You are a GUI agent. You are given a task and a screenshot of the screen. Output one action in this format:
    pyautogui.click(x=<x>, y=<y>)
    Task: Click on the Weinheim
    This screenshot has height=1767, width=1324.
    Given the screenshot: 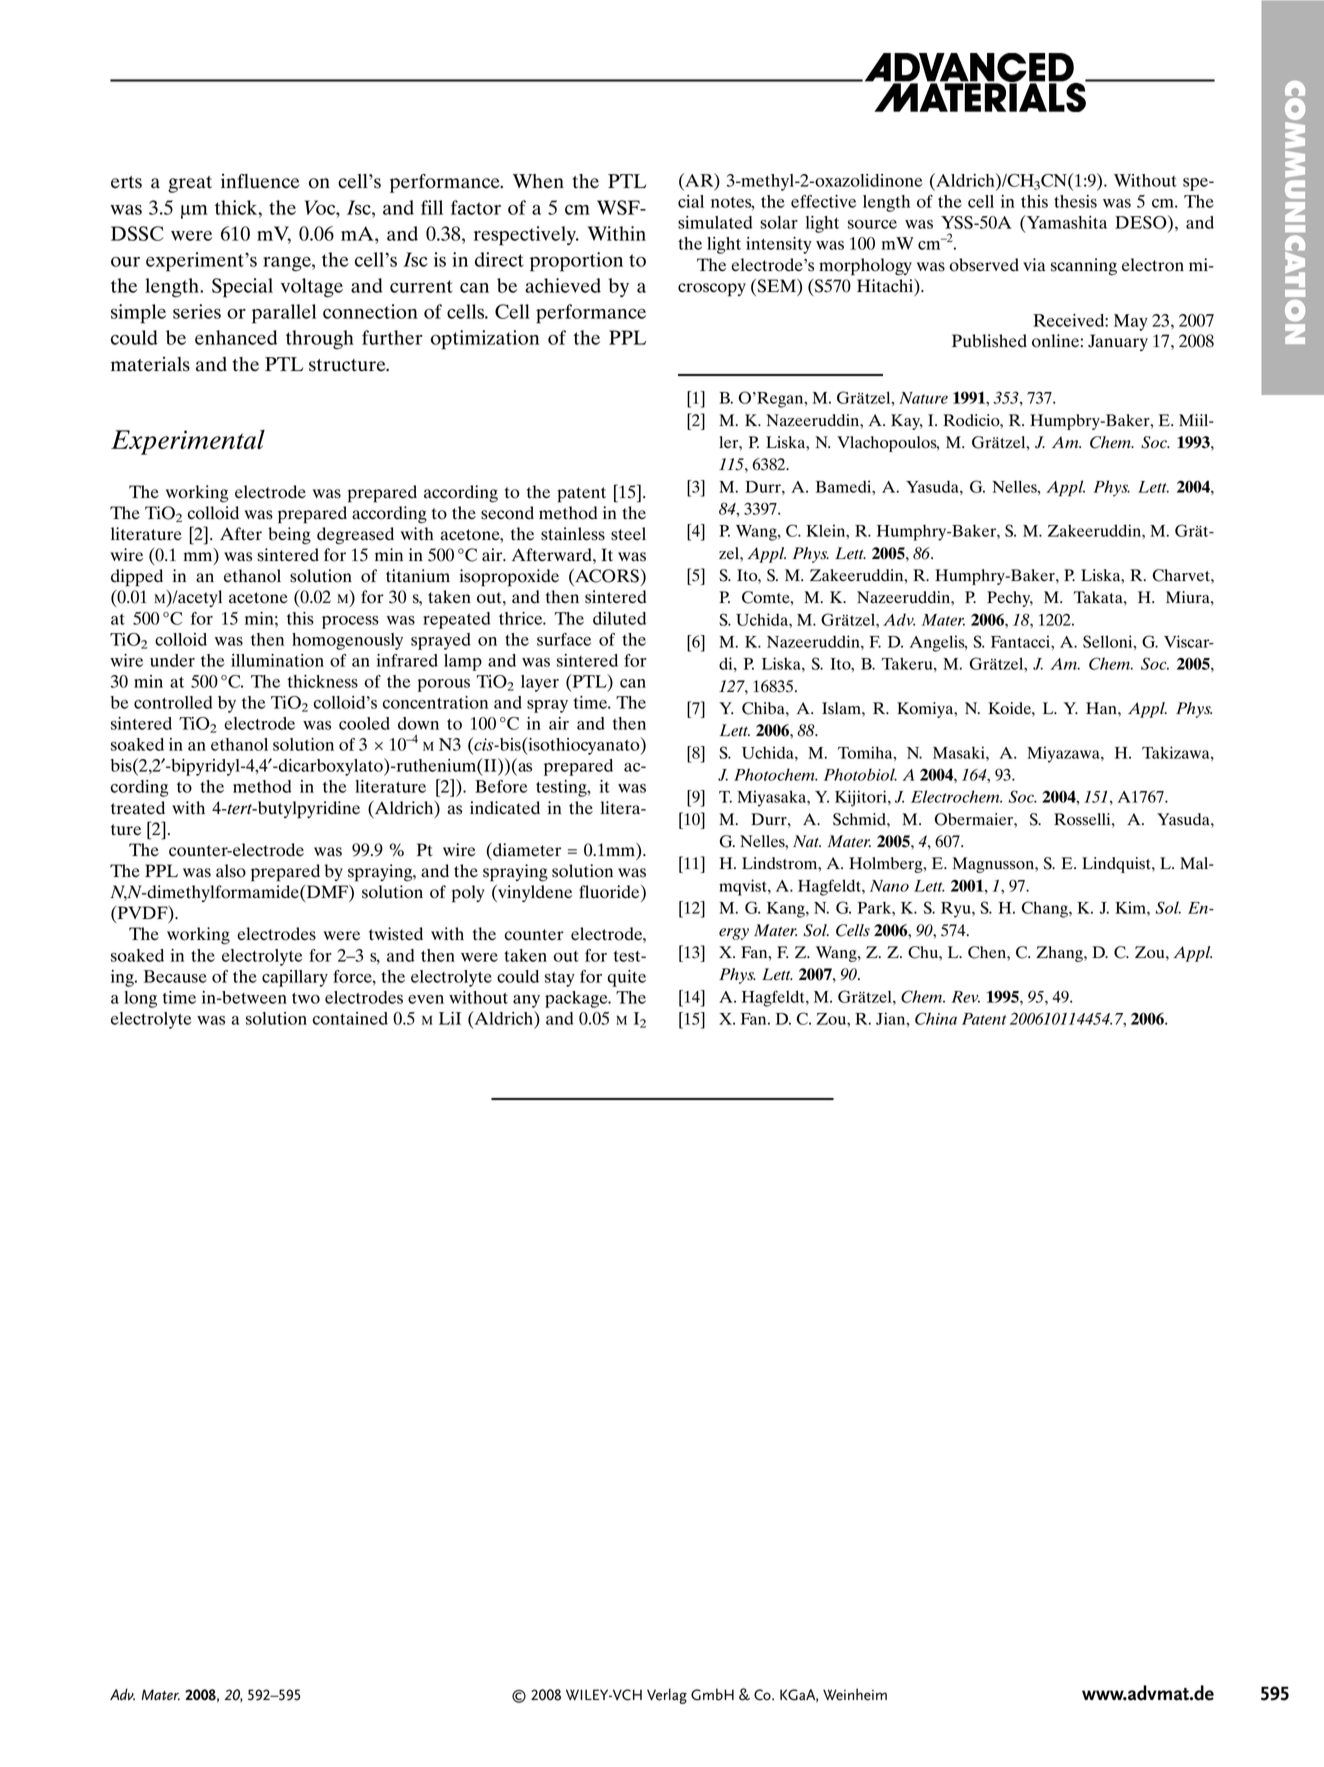 What is the action you would take?
    pyautogui.click(x=855, y=1694)
